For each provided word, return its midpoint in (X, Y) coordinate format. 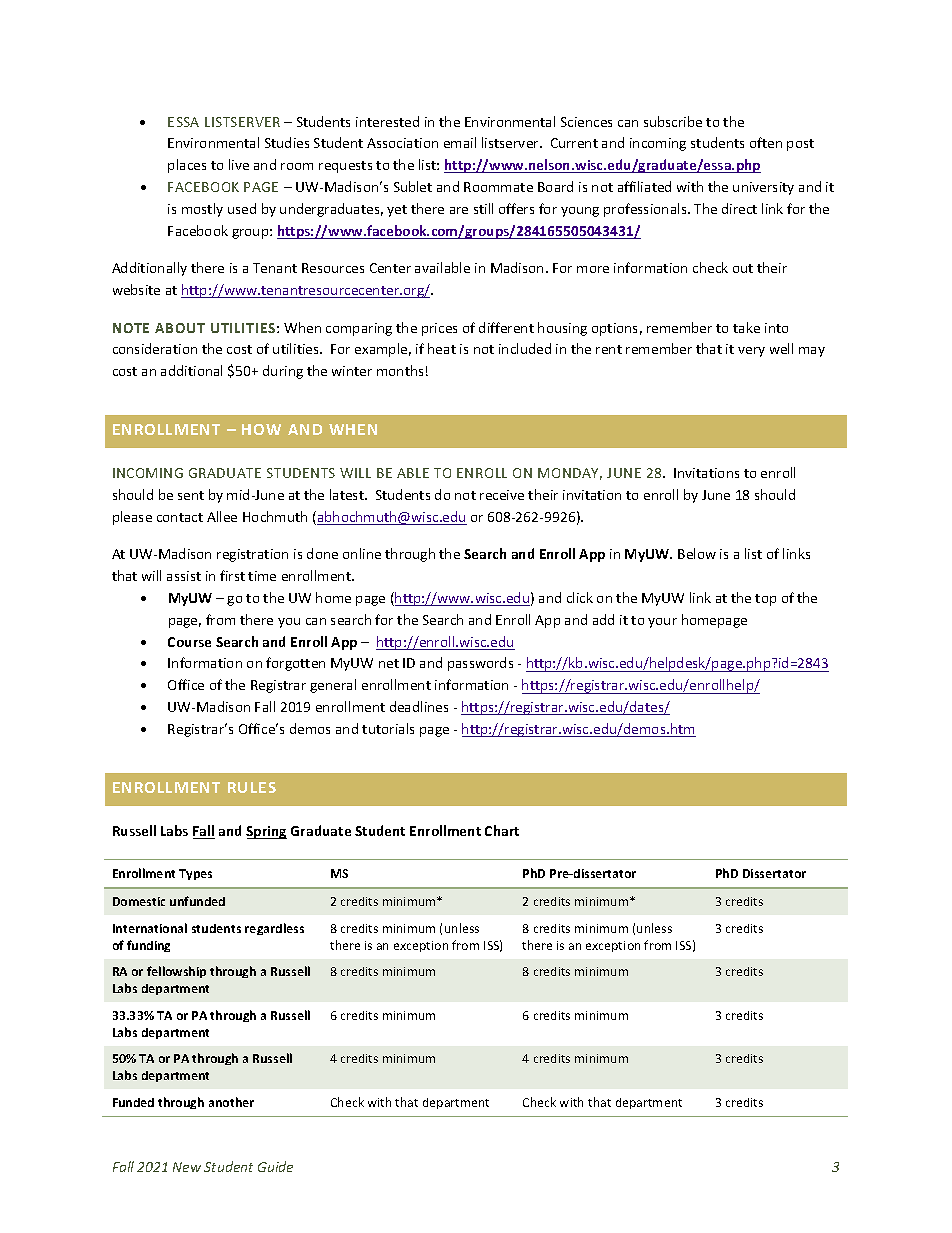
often (766, 142)
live (239, 164)
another (231, 1102)
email (460, 142)
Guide (275, 1166)
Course (189, 642)
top (765, 600)
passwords (480, 664)
